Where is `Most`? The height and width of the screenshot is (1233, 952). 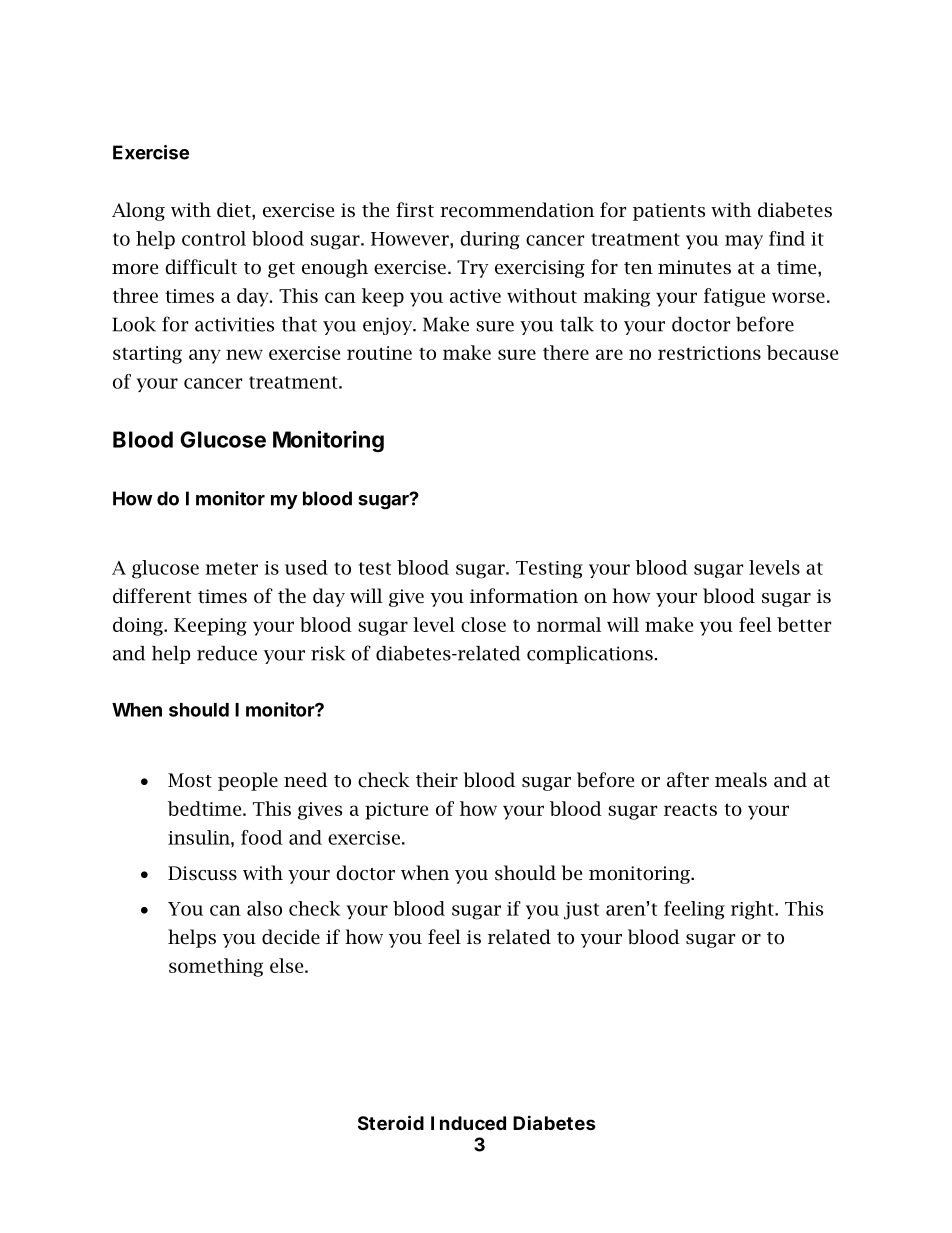
Most is located at coordinates (190, 780).
